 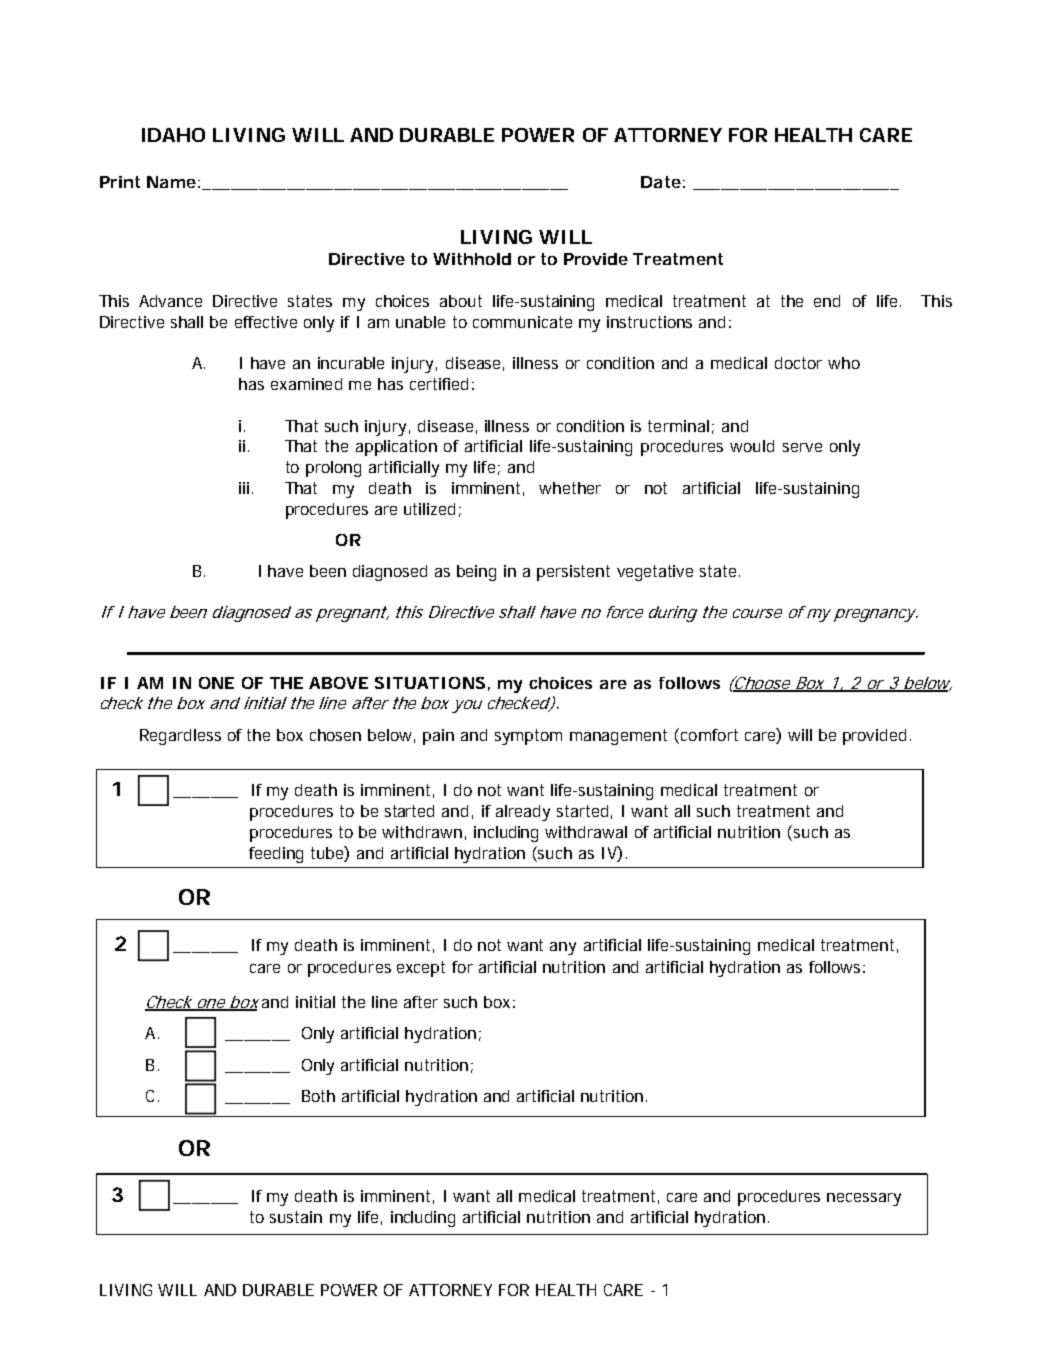 What do you see at coordinates (472, 259) in the screenshot?
I see `Withhold` at bounding box center [472, 259].
